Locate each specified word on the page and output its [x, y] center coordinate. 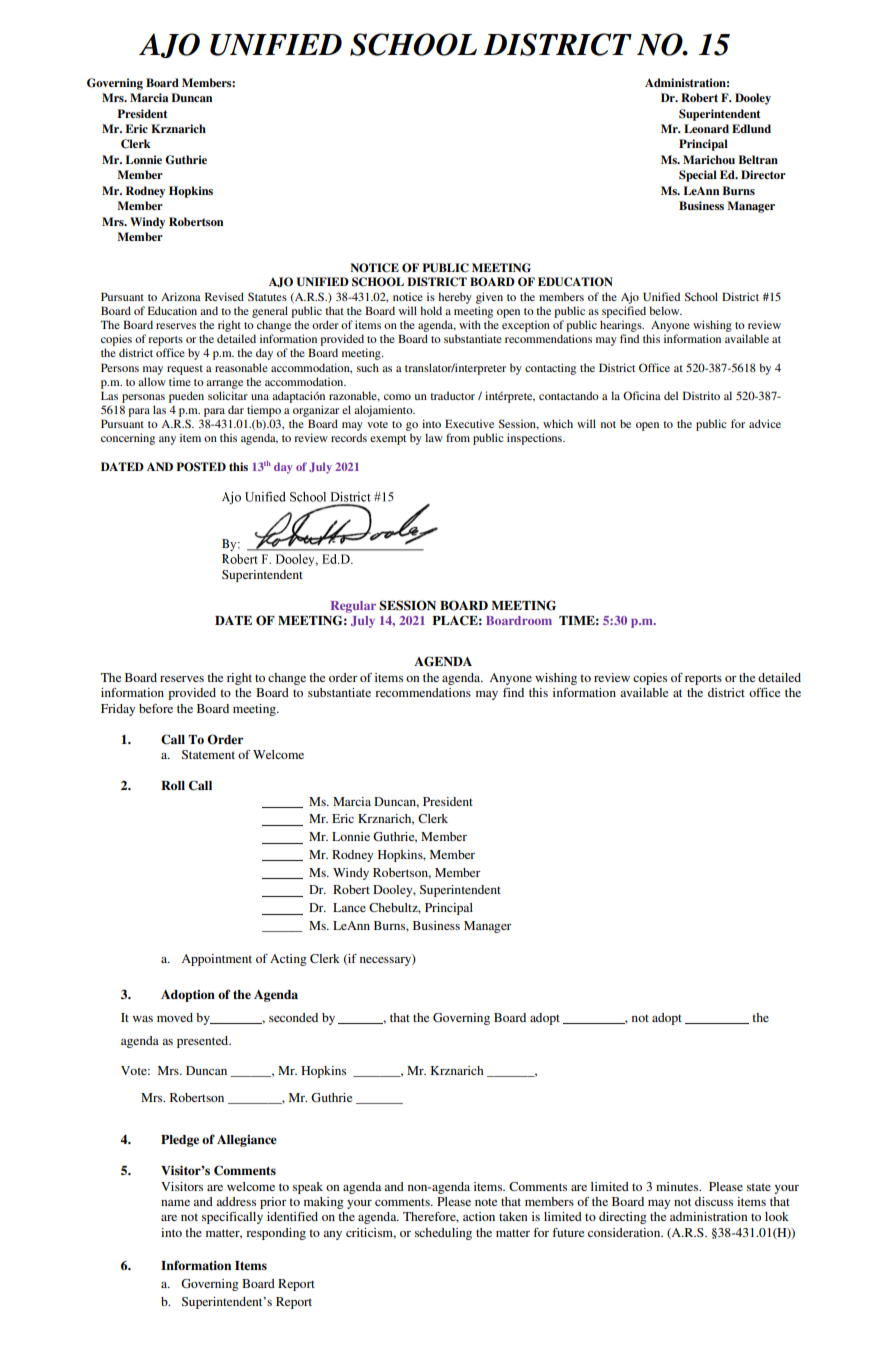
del [671, 395]
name [175, 1203]
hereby [455, 298]
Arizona [181, 296]
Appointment [216, 960]
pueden [186, 397]
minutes [678, 1186]
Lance [349, 907]
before [156, 708]
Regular [353, 607]
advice [765, 423]
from [458, 437]
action [479, 1216]
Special [698, 176]
